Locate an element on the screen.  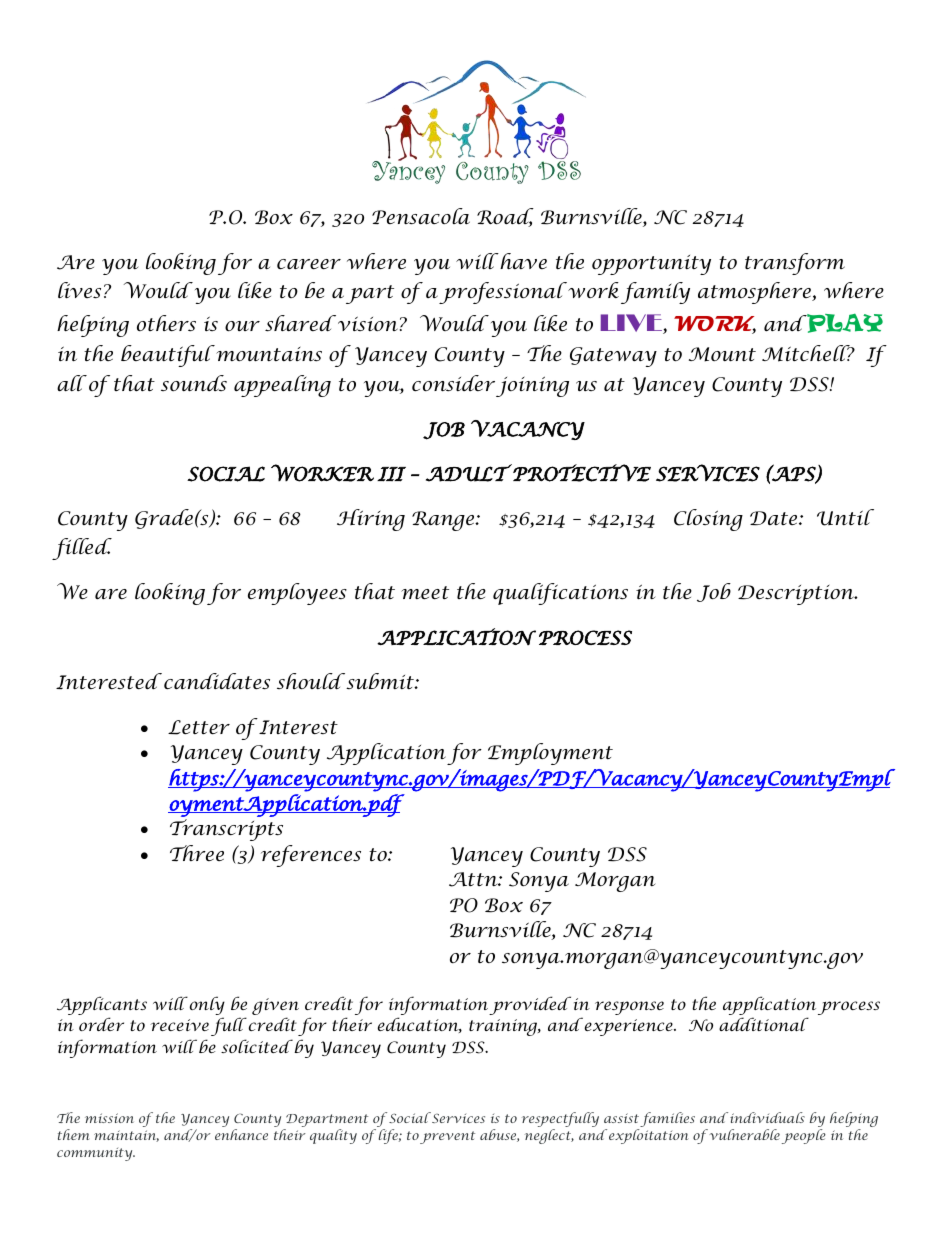
Employment is located at coordinates (550, 754).
